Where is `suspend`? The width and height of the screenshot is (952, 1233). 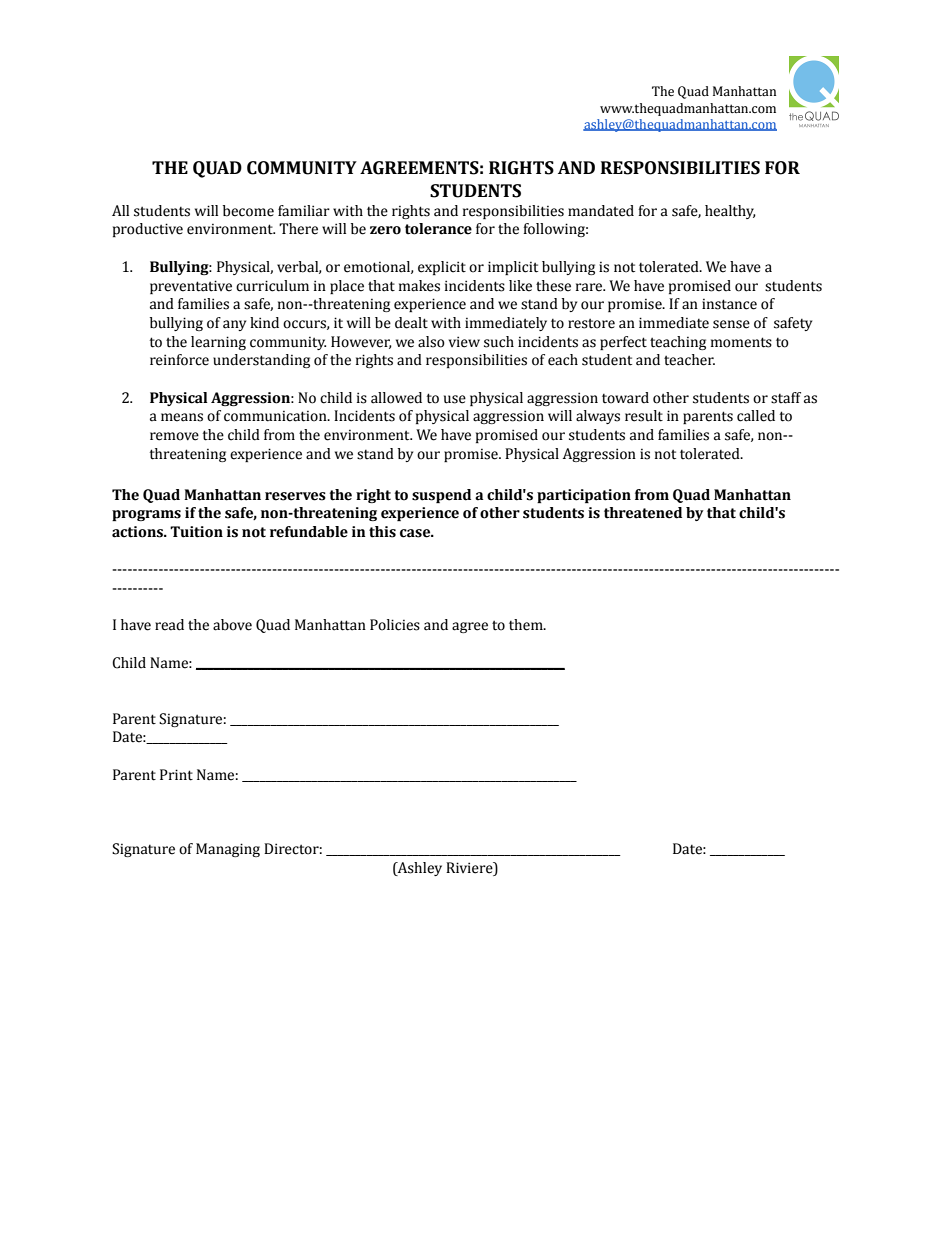
suspend is located at coordinates (441, 496).
